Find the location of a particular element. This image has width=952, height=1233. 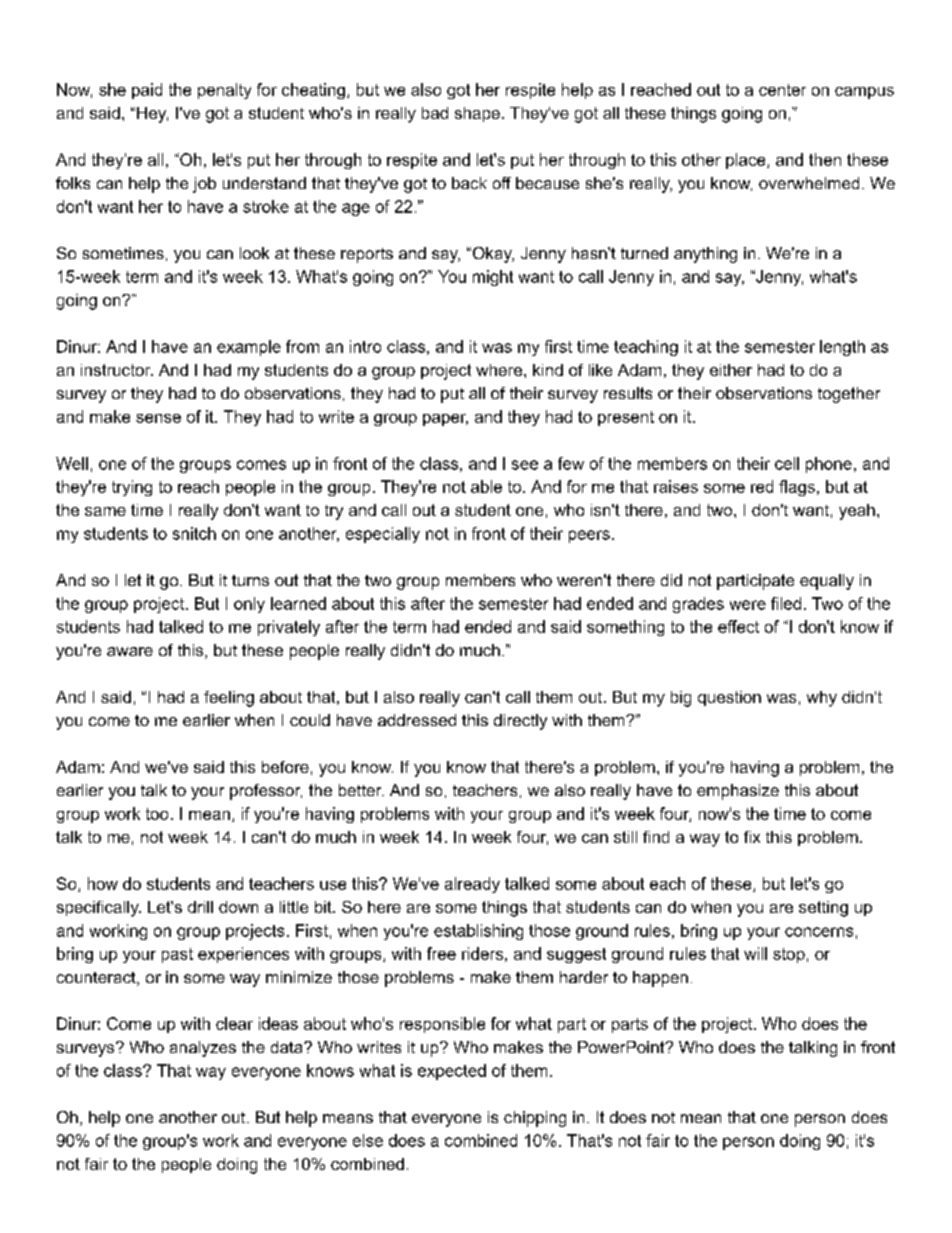

shape is located at coordinates (477, 114).
